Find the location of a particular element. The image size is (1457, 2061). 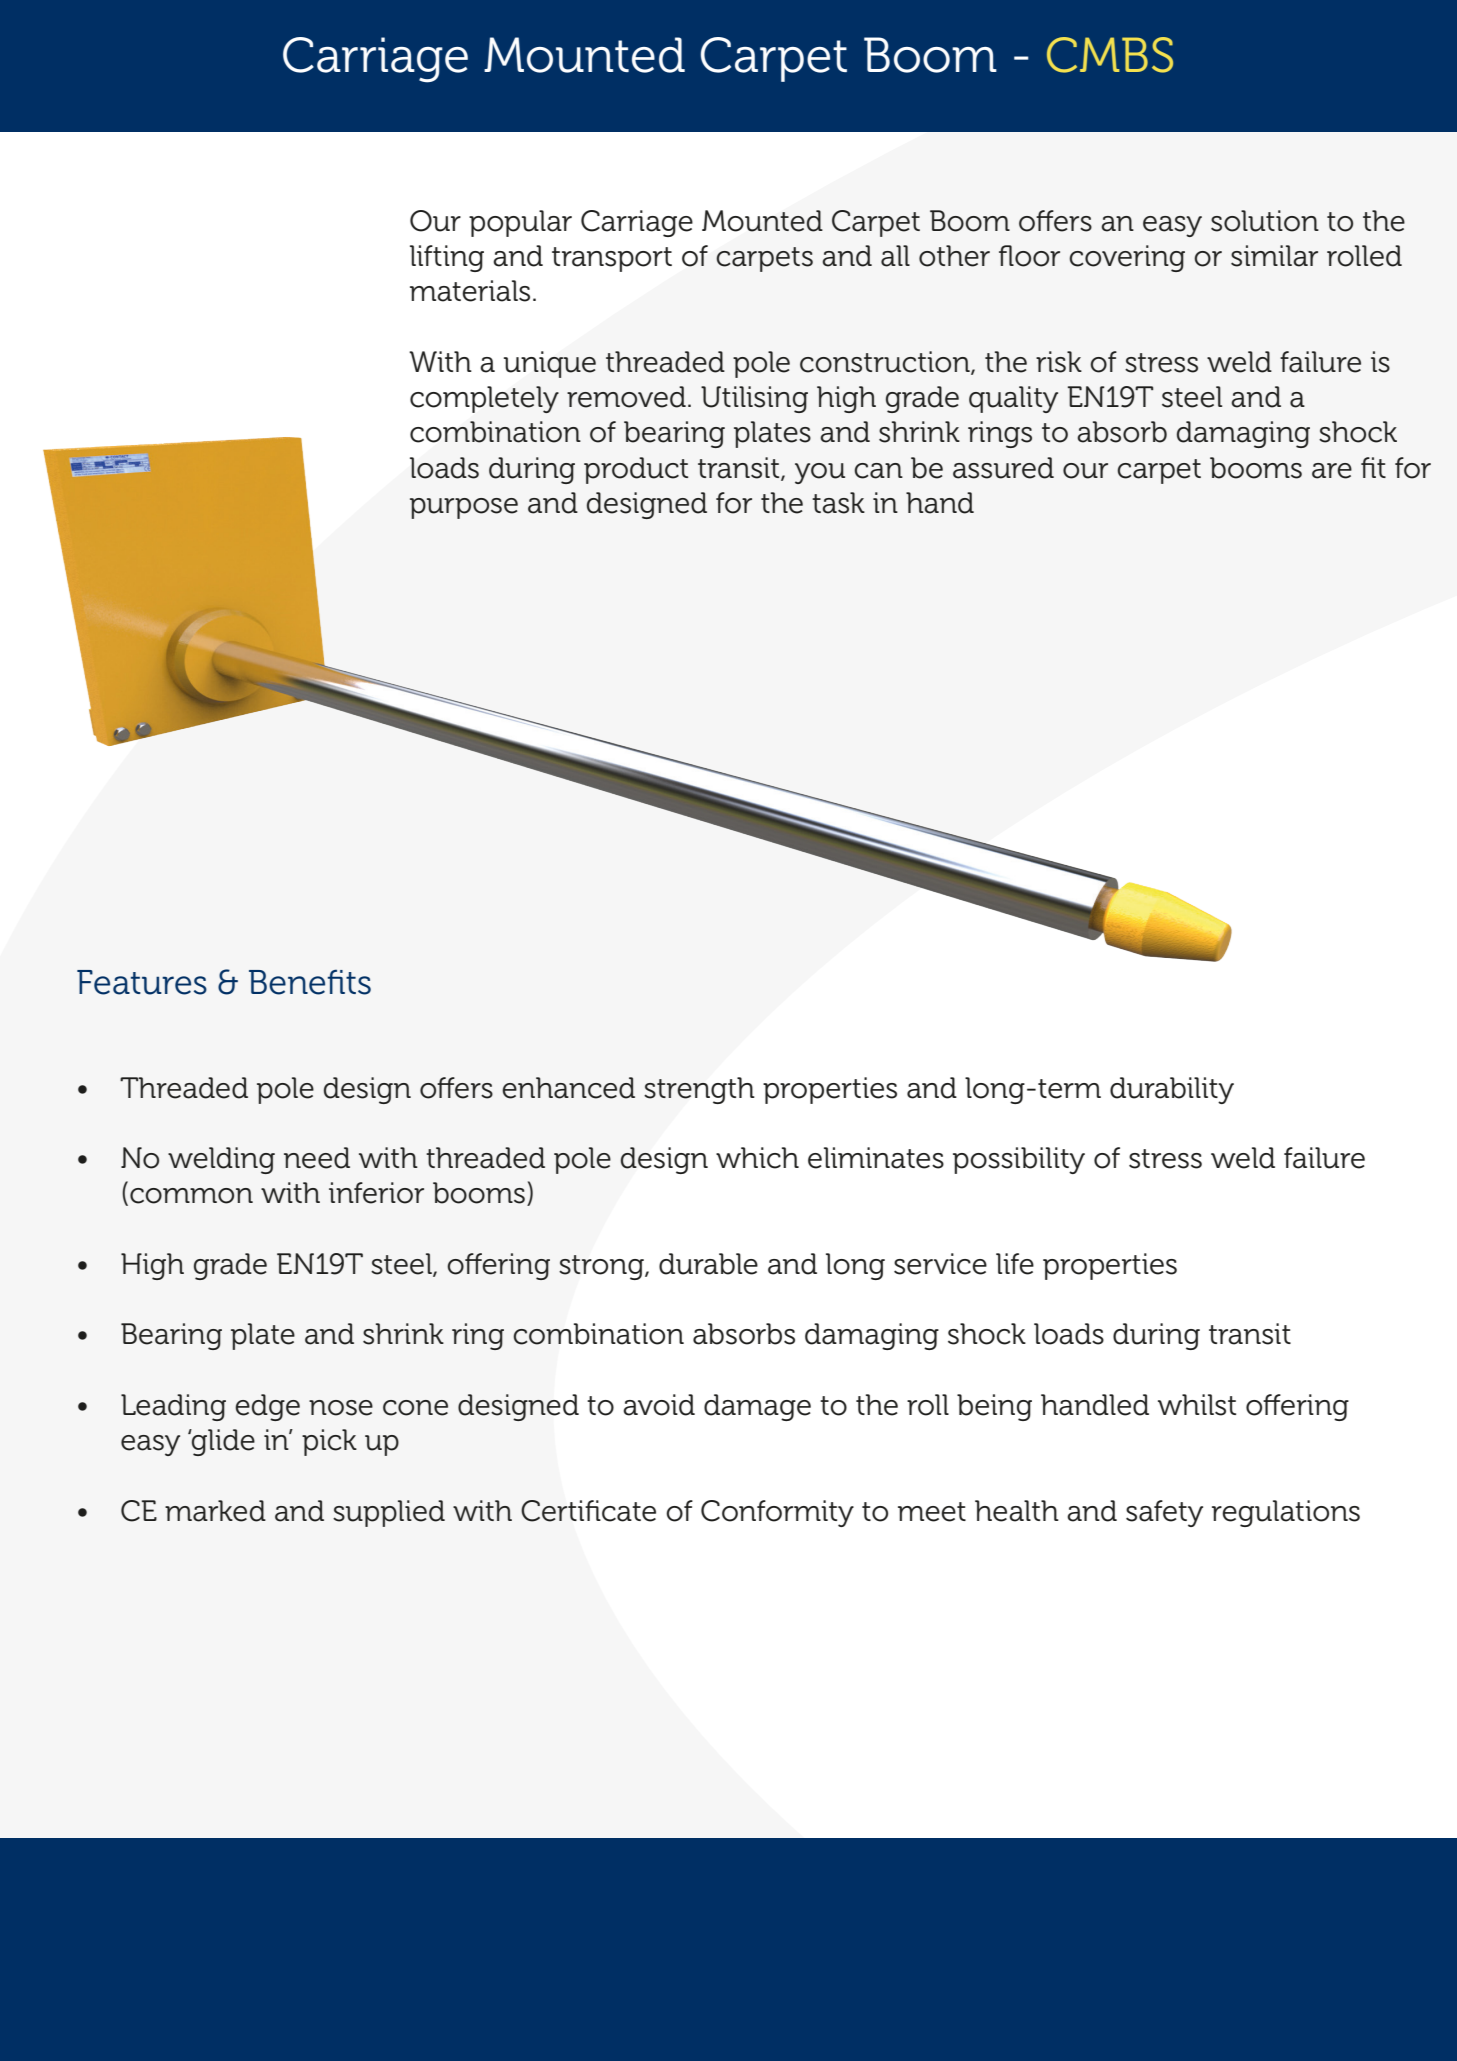

transport is located at coordinates (612, 259).
